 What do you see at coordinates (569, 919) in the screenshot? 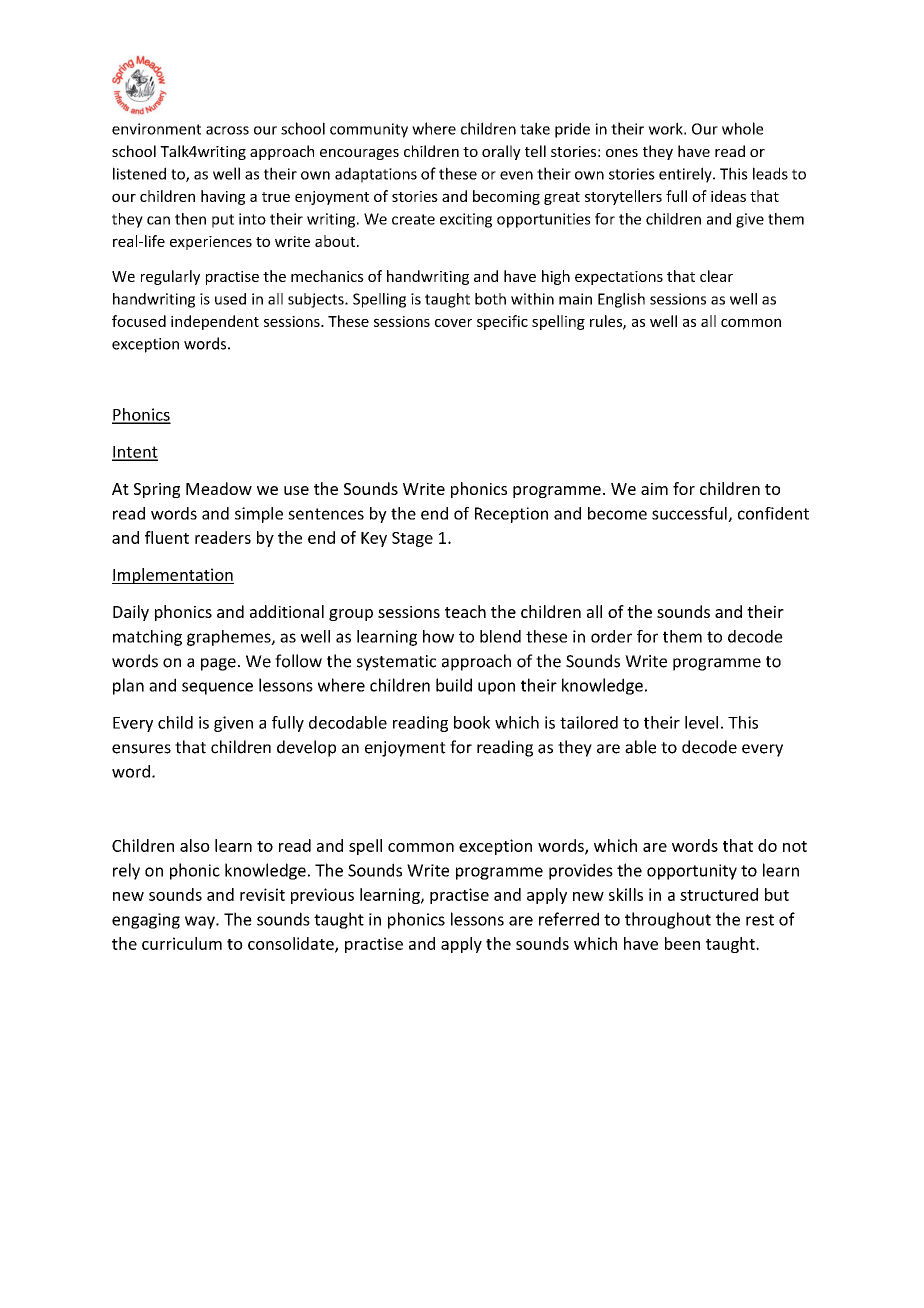
I see `referred` at bounding box center [569, 919].
